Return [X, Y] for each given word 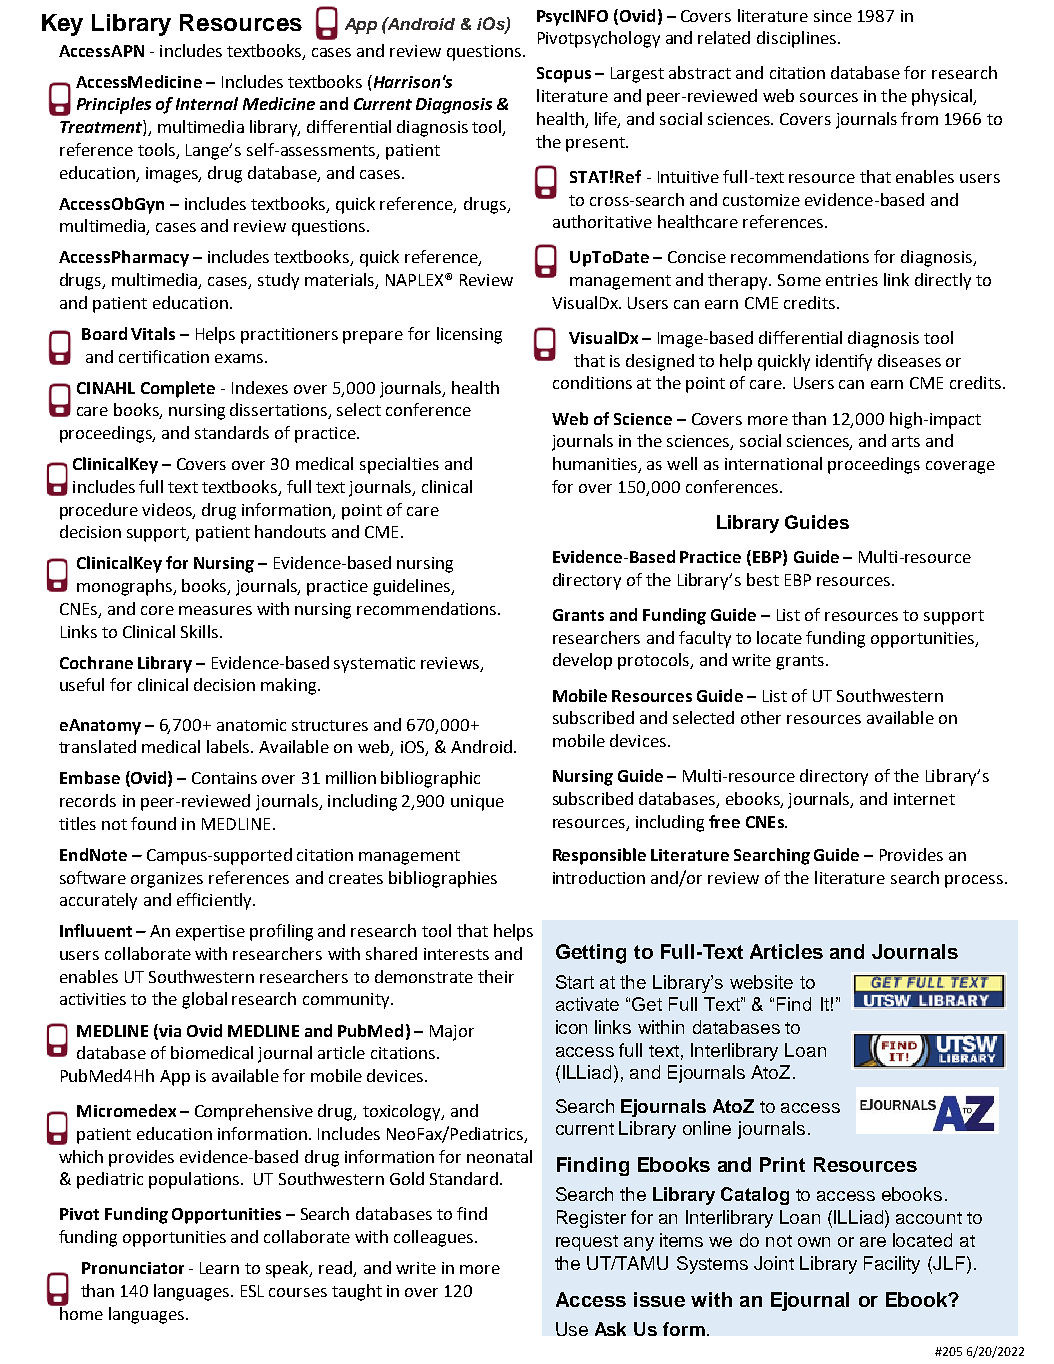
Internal [207, 103]
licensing [469, 335]
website [761, 982]
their [496, 976]
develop [582, 661]
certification [164, 356]
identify [844, 362]
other [761, 717]
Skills [199, 631]
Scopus [564, 75]
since [833, 16]
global [204, 1000]
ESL [252, 1291]
